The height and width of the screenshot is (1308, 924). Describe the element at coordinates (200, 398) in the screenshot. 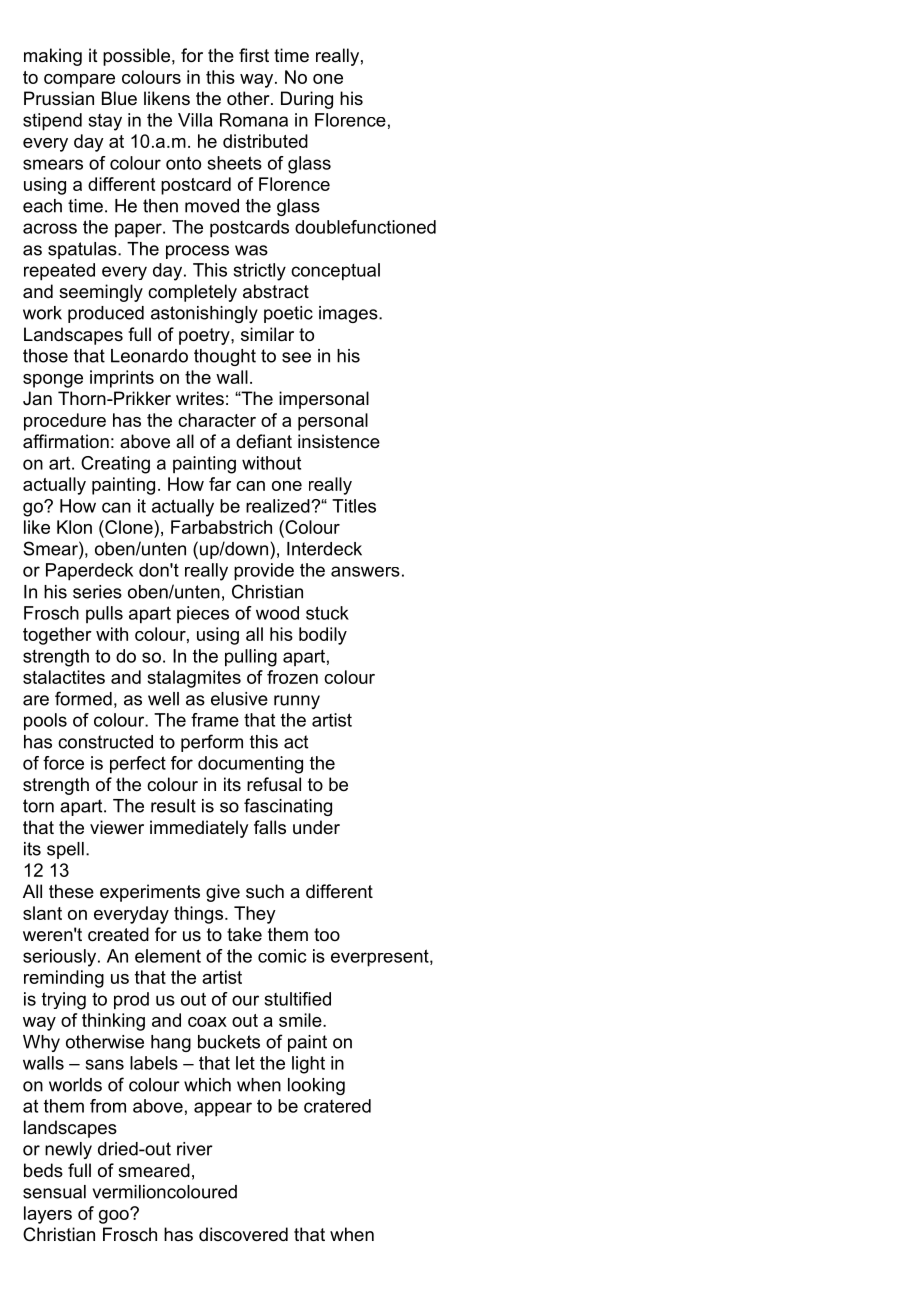

I see `writes` at that location.
